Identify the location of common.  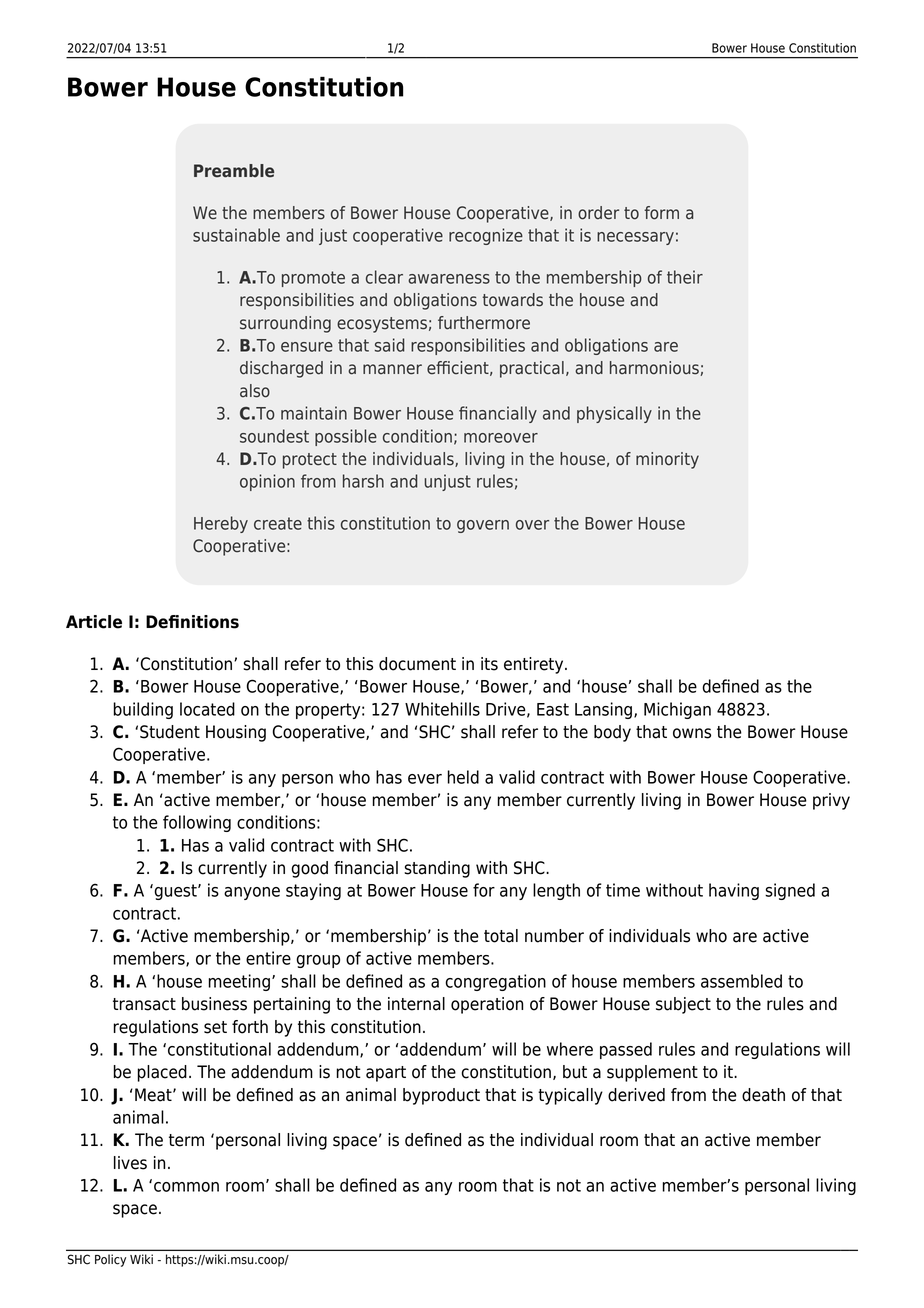
(186, 1187).
